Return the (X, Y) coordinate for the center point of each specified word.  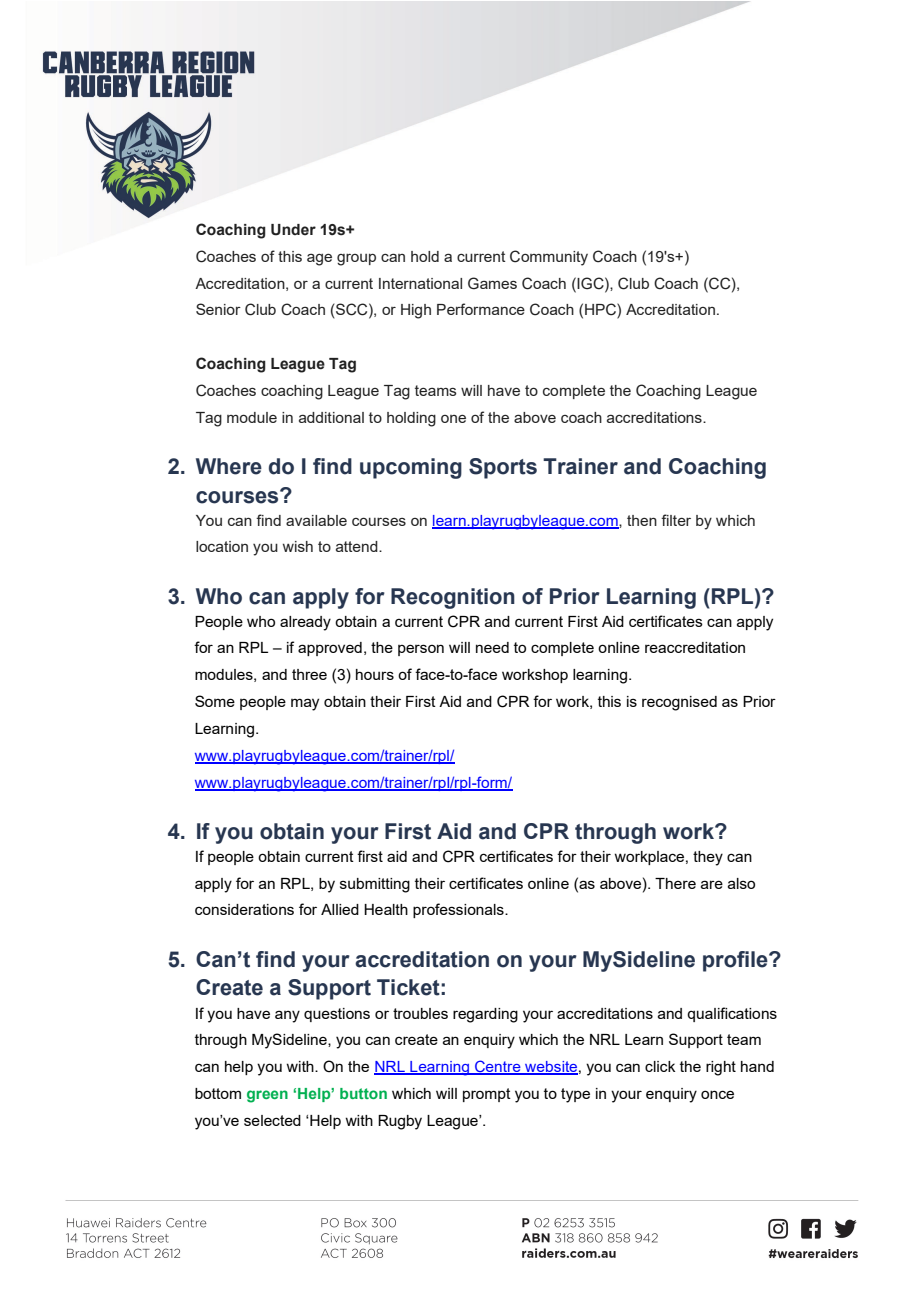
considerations (244, 909)
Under (293, 230)
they (708, 858)
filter (676, 520)
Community (549, 258)
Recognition (453, 598)
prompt (487, 1095)
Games (492, 283)
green (267, 1096)
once (717, 1094)
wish (298, 546)
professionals (459, 910)
